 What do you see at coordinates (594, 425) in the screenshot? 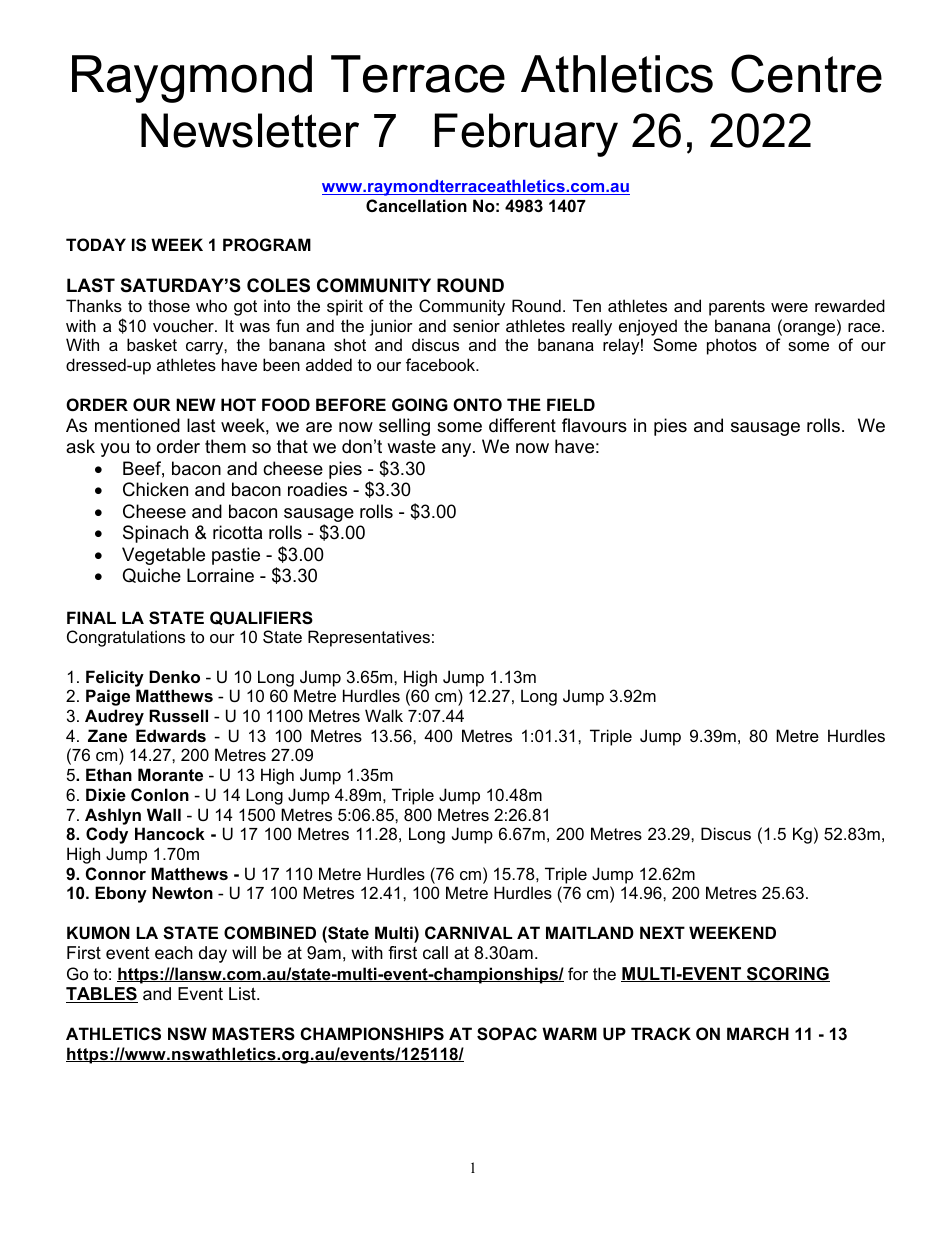
I see `flavours` at bounding box center [594, 425].
